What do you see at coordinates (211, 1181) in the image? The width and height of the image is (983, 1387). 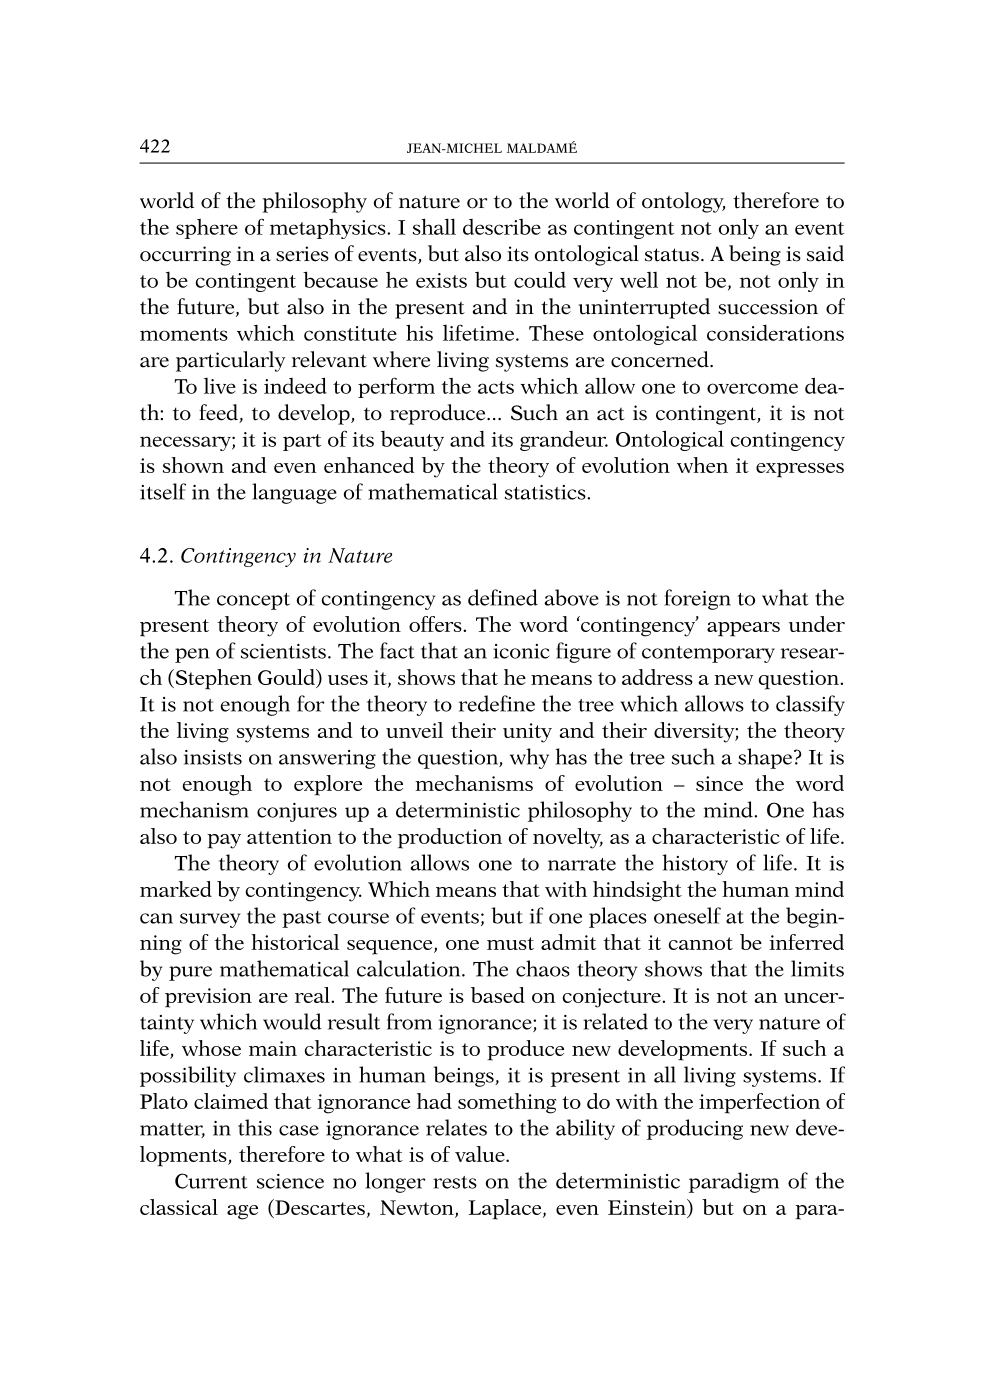 I see `Current` at bounding box center [211, 1181].
